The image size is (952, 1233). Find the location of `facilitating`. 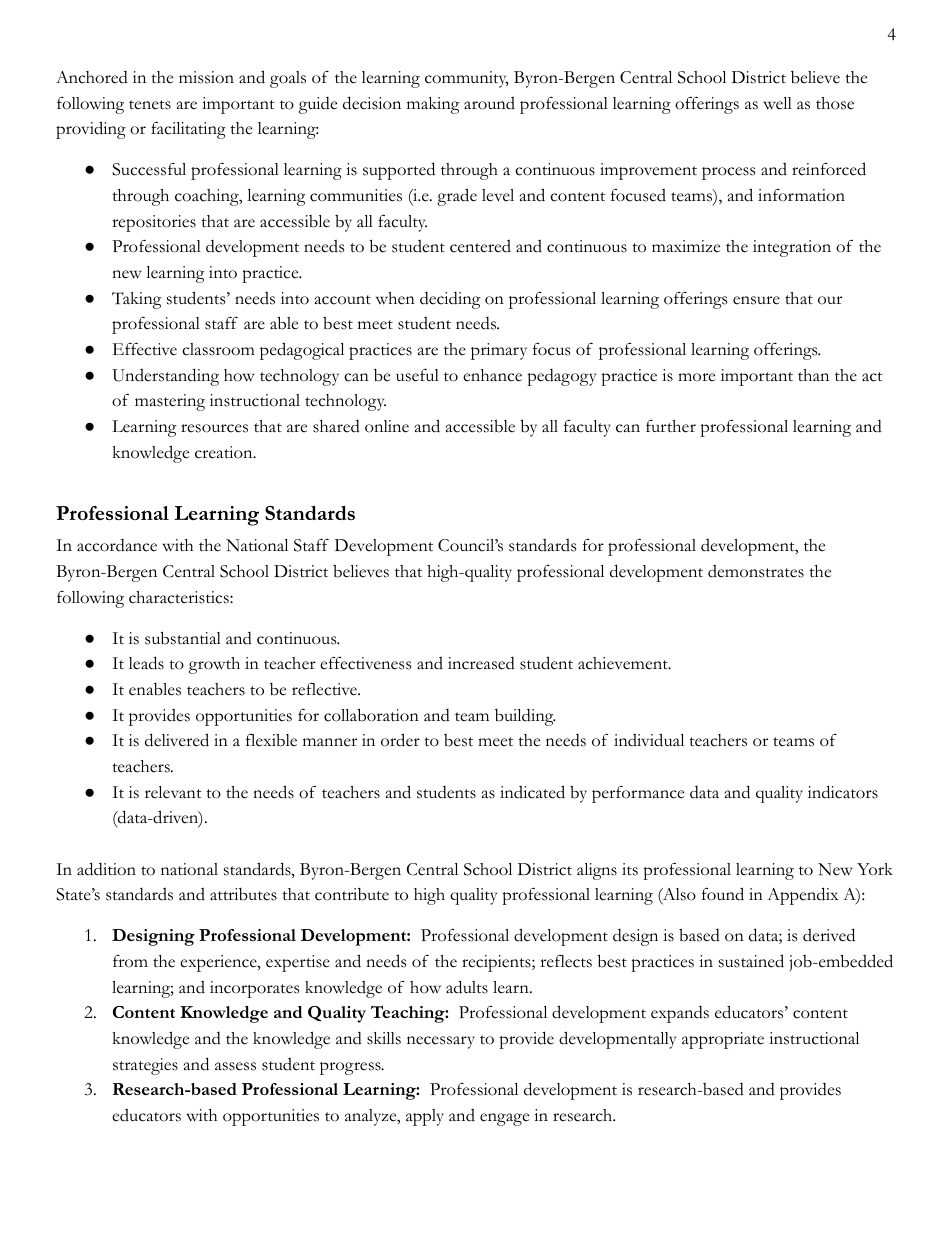

facilitating is located at coordinates (188, 130).
